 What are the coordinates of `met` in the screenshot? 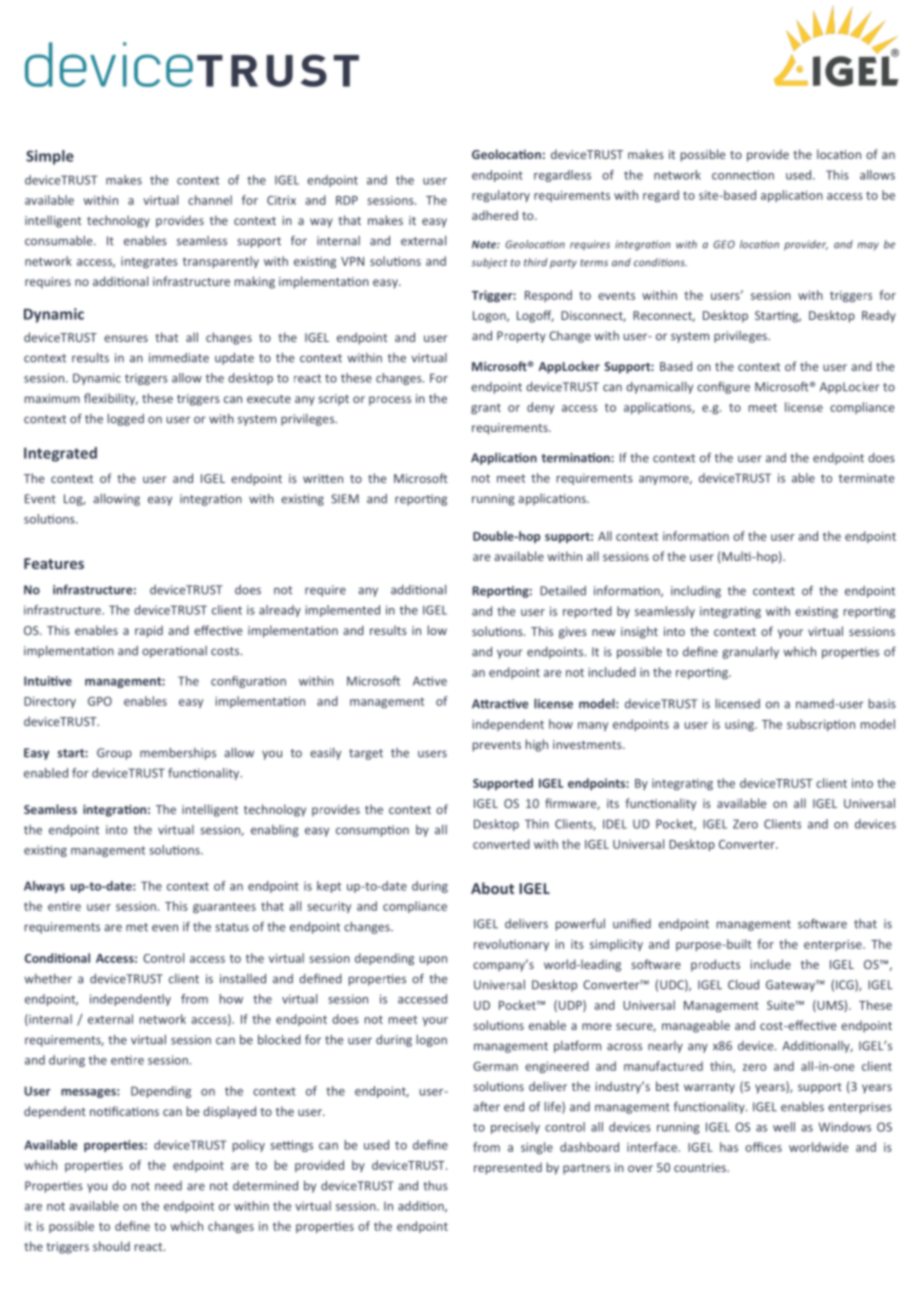 It's located at (137, 927).
